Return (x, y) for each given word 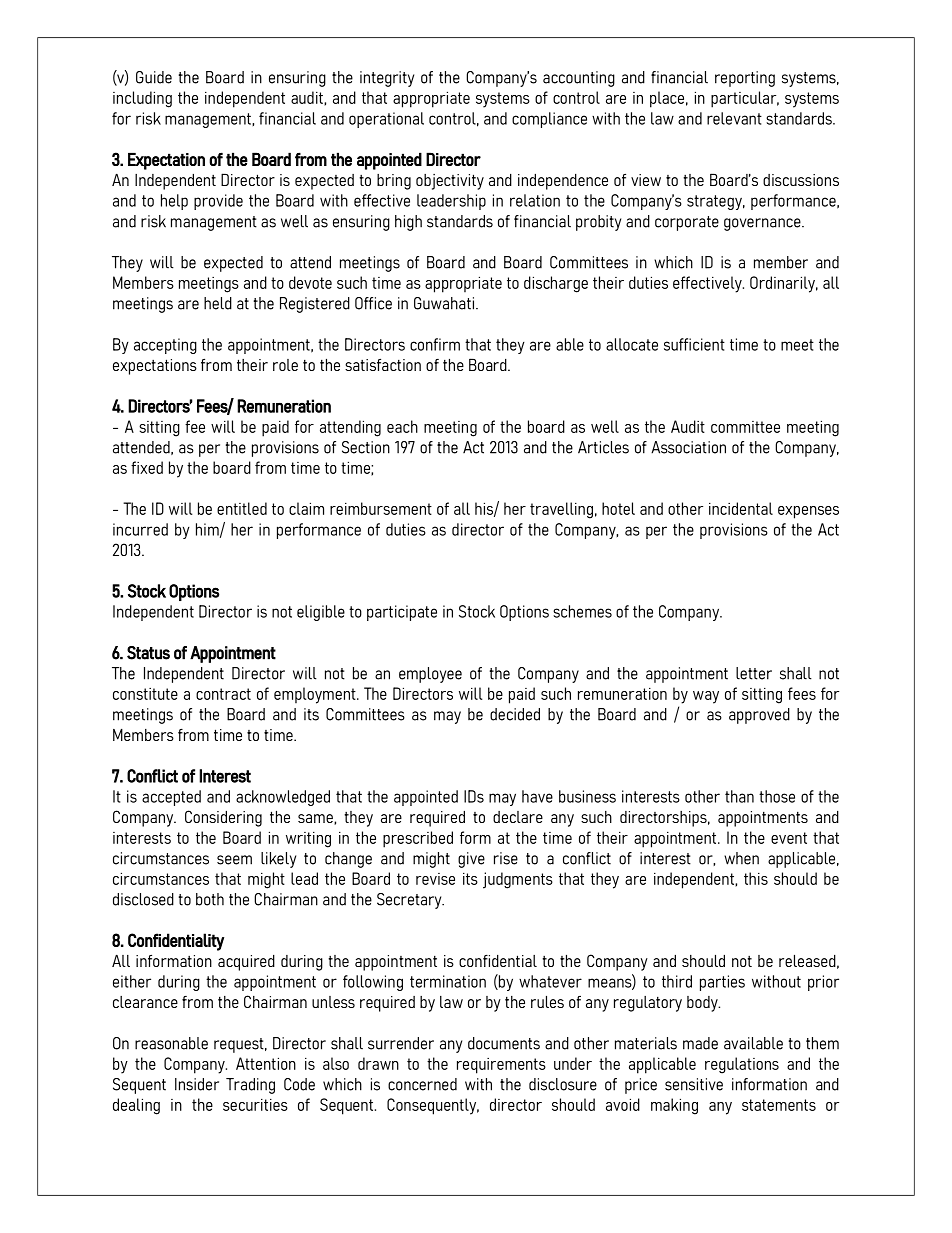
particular (745, 99)
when (741, 858)
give (471, 860)
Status (148, 653)
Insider (197, 1084)
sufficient (694, 344)
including (142, 99)
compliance (549, 120)
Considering (223, 818)
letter (754, 673)
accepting (165, 346)
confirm (435, 344)
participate (402, 613)
